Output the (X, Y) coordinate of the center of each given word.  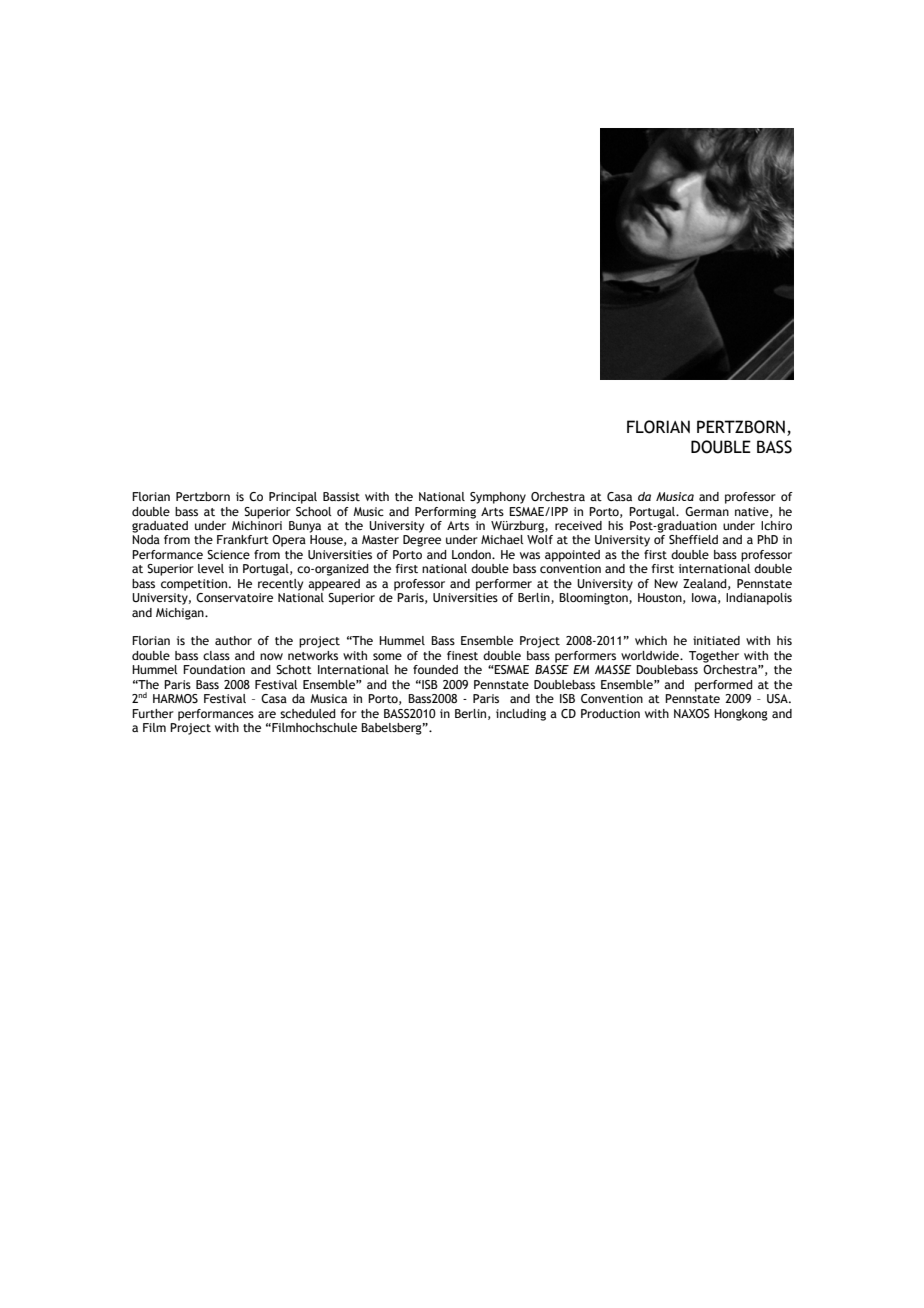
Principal (293, 498)
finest (462, 655)
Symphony (498, 498)
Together (714, 657)
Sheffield (693, 539)
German (707, 511)
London (472, 554)
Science (228, 554)
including (521, 715)
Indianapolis (759, 599)
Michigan (181, 614)
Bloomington (594, 599)
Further (153, 713)
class (216, 655)
